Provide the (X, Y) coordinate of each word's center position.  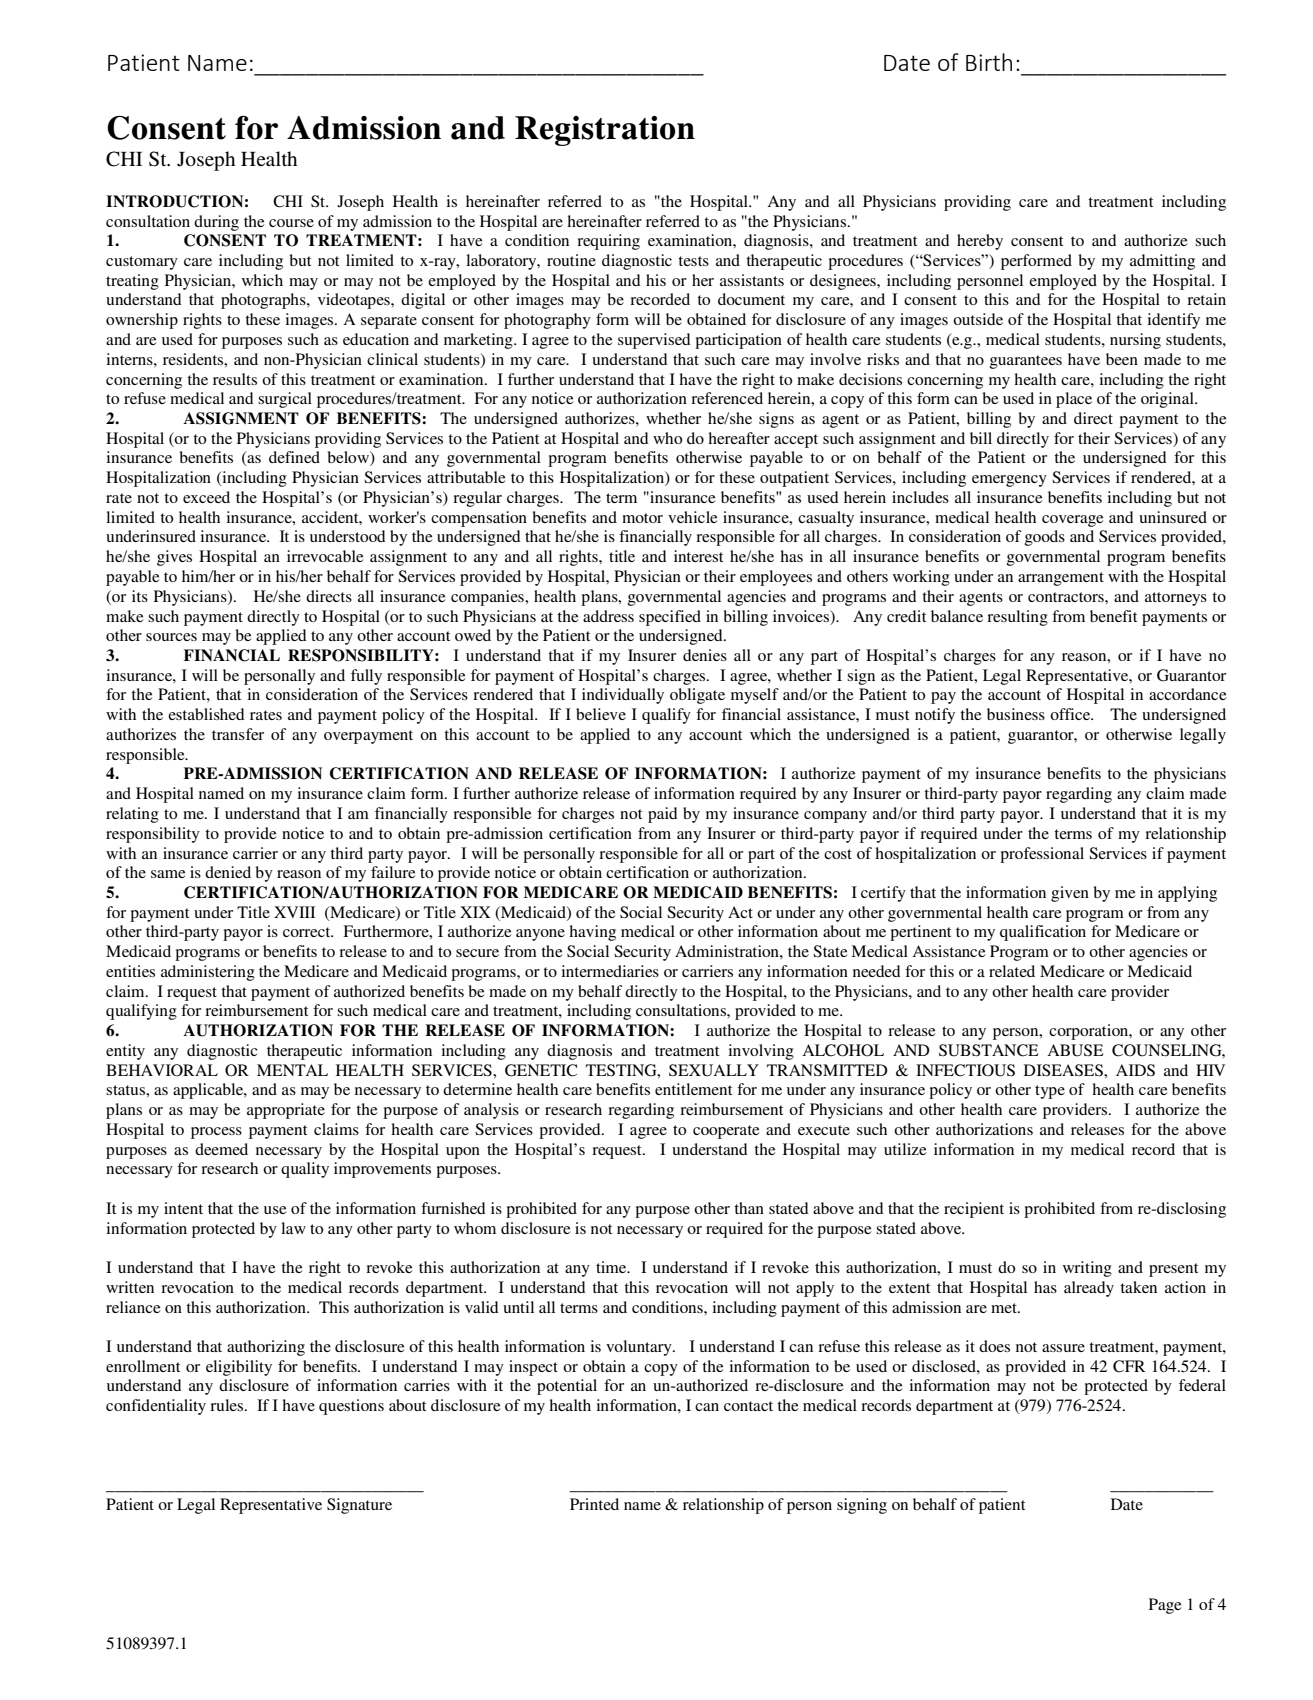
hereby (980, 242)
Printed (594, 1504)
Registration (605, 131)
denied (228, 872)
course (291, 223)
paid (663, 815)
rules (228, 1405)
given (1070, 894)
